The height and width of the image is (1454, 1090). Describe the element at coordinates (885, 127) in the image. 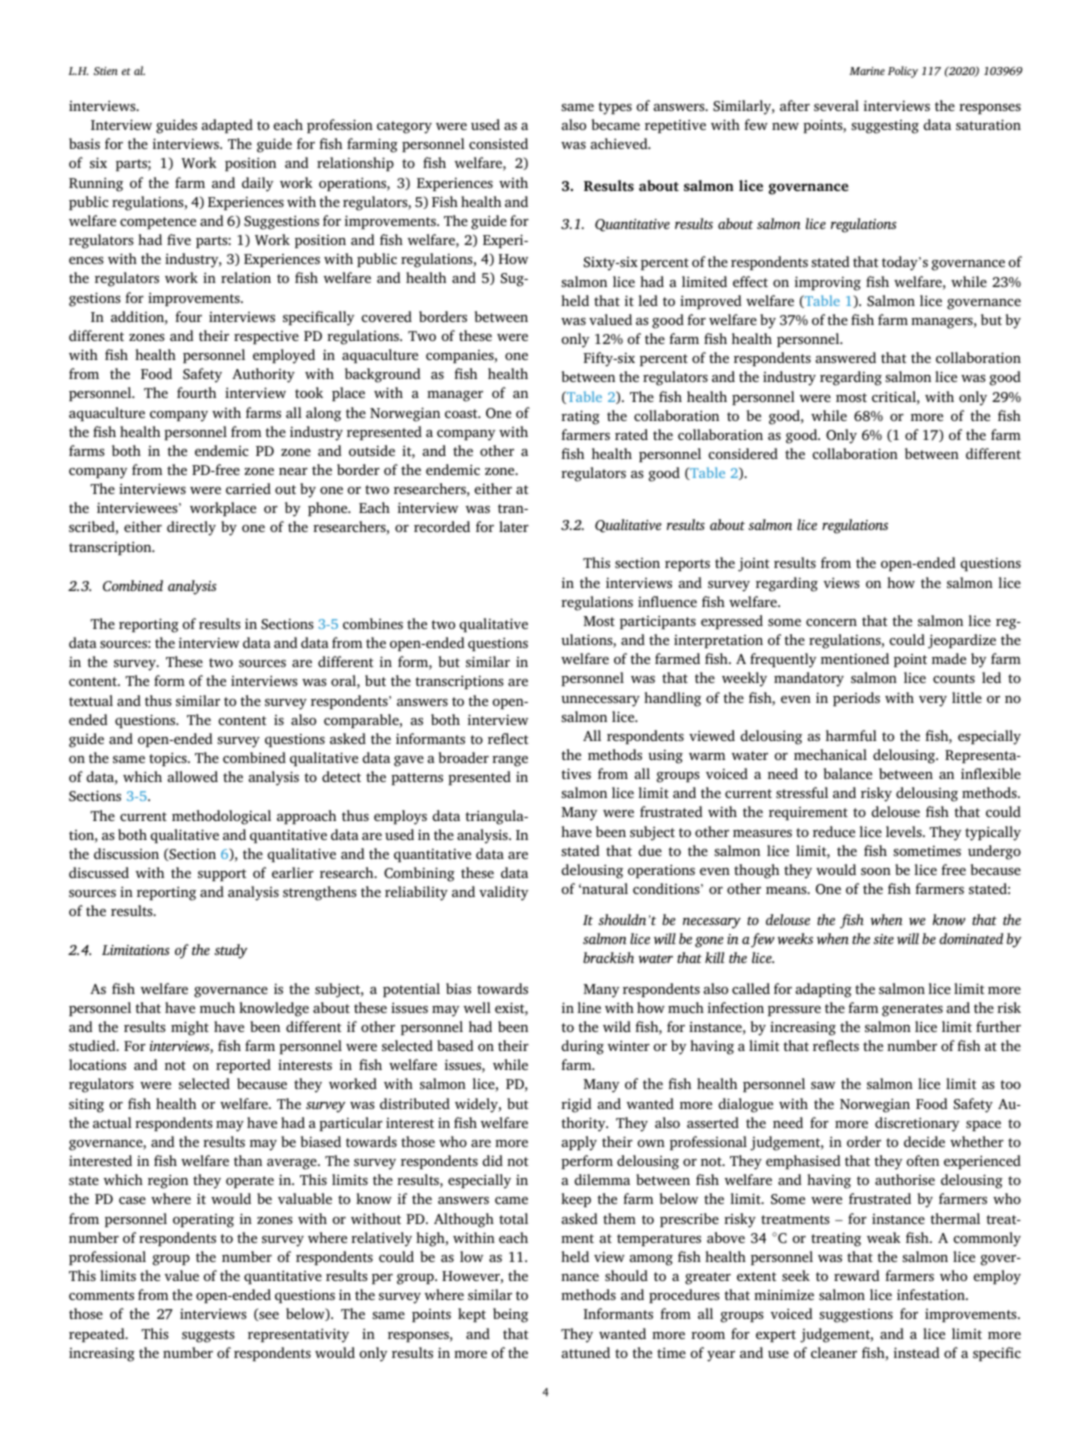

I see `suggesting` at that location.
